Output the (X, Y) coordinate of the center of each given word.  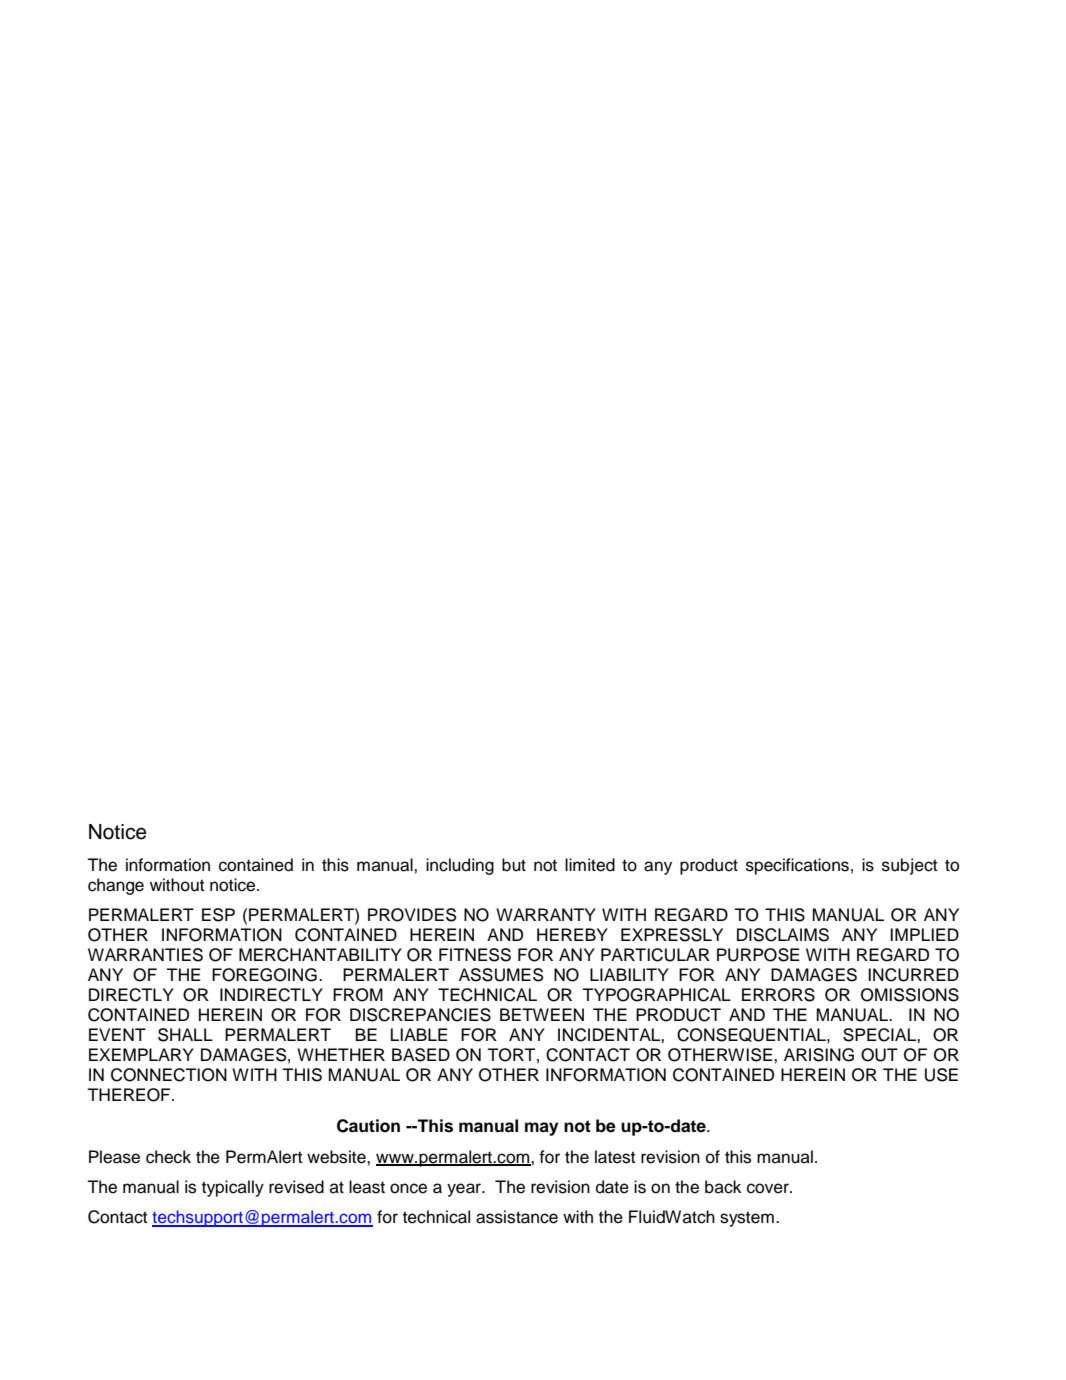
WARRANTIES (145, 955)
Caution (368, 1126)
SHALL (185, 1035)
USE (941, 1075)
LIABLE (419, 1034)
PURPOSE (758, 955)
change (116, 886)
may (542, 1129)
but (514, 865)
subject (909, 866)
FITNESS (475, 955)
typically (233, 1188)
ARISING (819, 1055)
